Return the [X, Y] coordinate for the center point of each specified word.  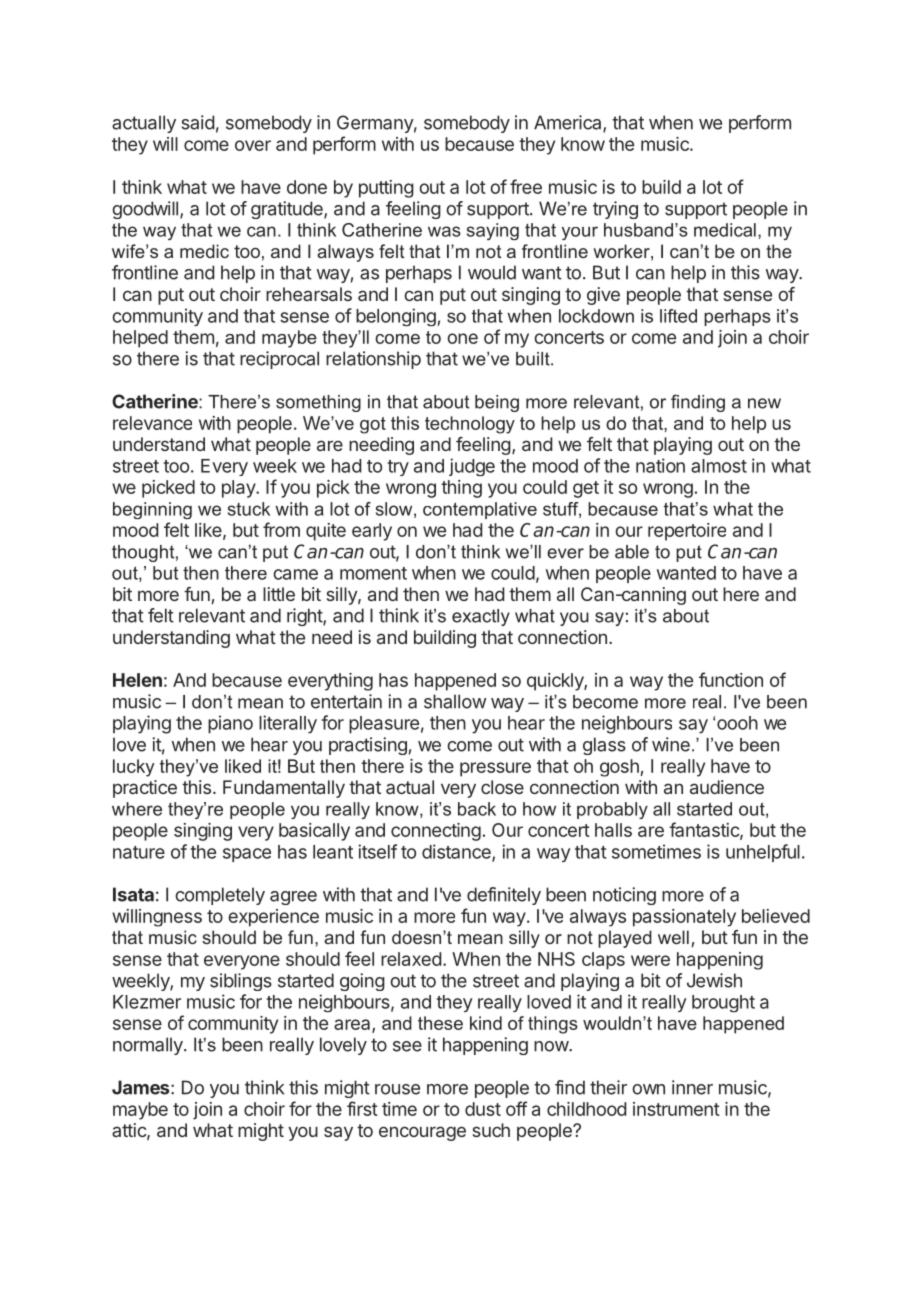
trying [615, 210]
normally [149, 1046]
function [731, 679]
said [197, 122]
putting [386, 189]
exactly [481, 617]
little [279, 594]
